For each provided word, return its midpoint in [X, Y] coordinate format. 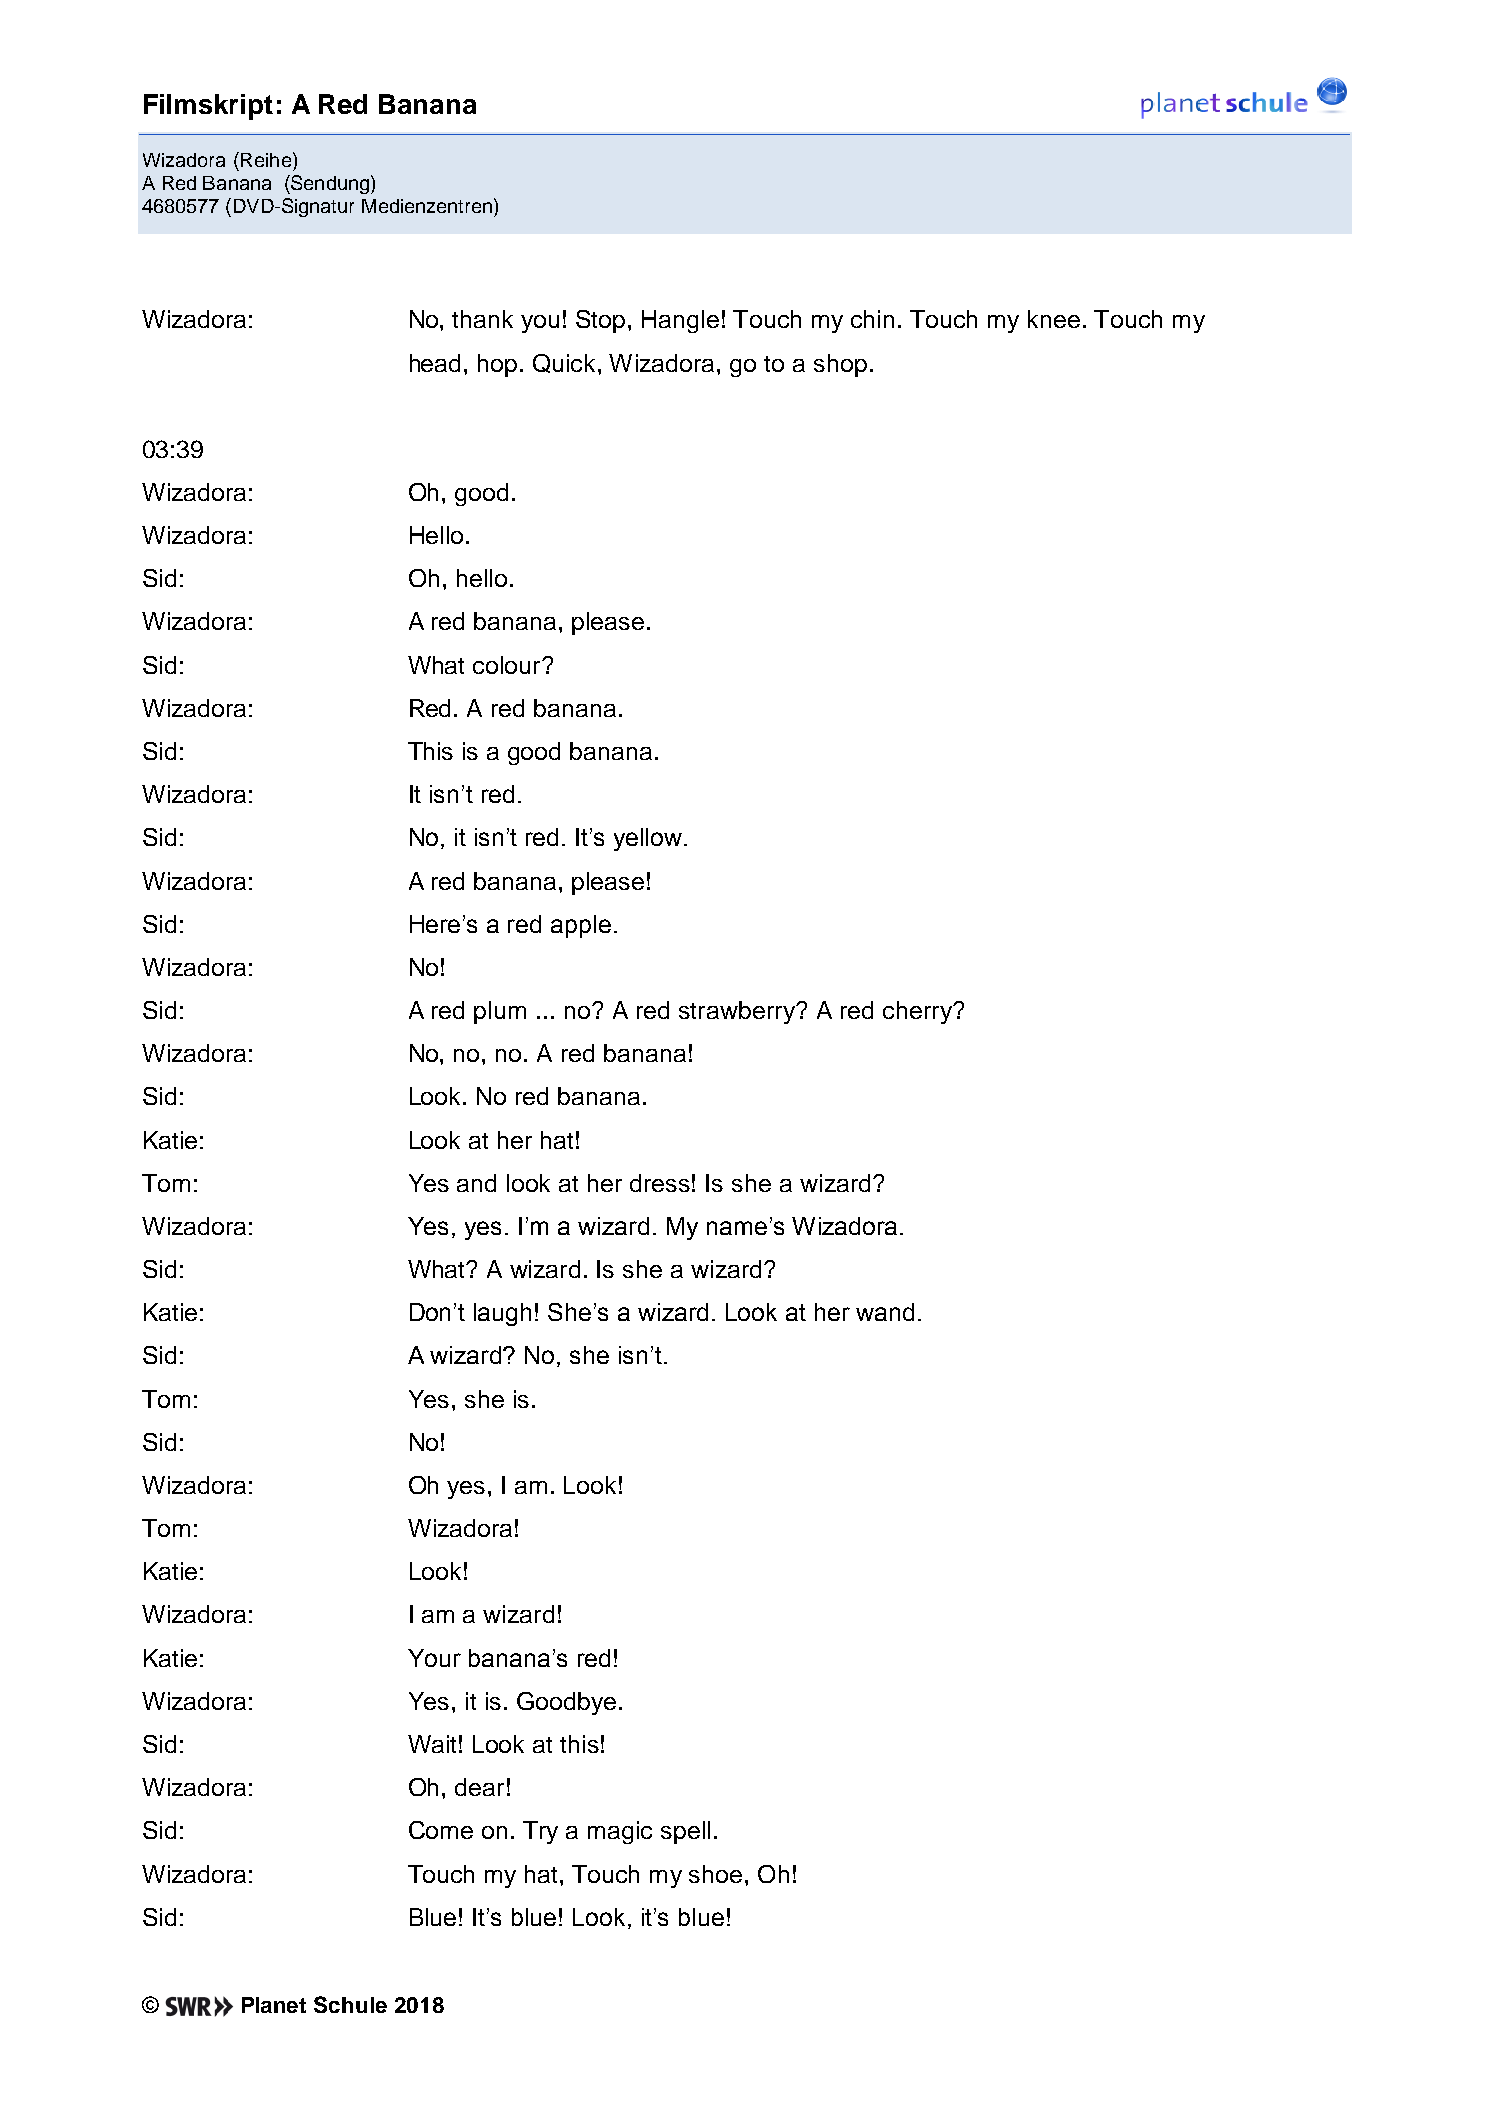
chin [872, 319]
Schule [350, 2004]
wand [885, 1312]
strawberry [738, 1012]
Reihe [266, 160]
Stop [602, 321]
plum [500, 1012]
